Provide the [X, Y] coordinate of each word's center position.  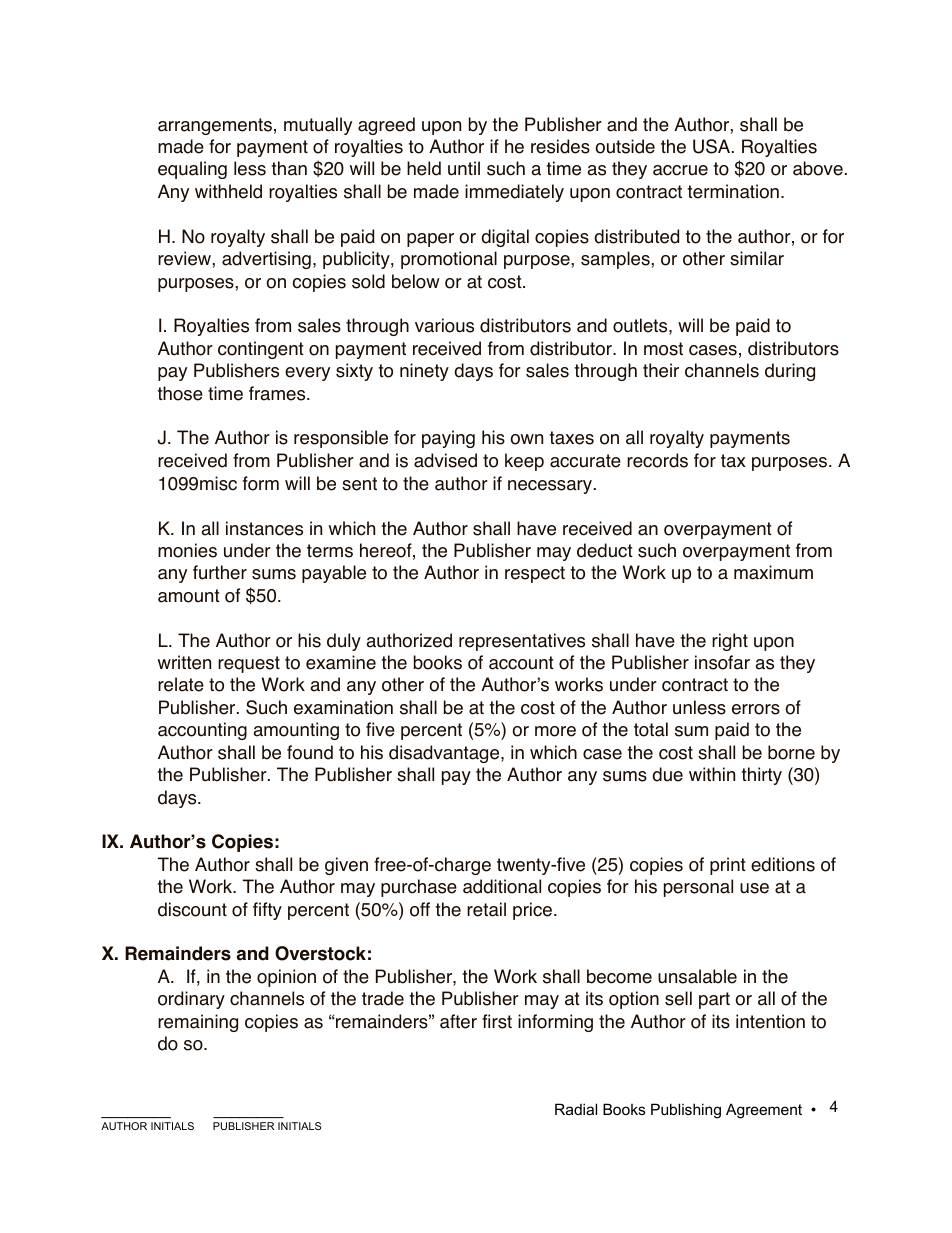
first [497, 1021]
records [657, 460]
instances [264, 528]
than [289, 168]
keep [524, 462]
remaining [198, 1023]
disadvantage [445, 754]
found [310, 752]
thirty [761, 776]
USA [713, 146]
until [464, 168]
